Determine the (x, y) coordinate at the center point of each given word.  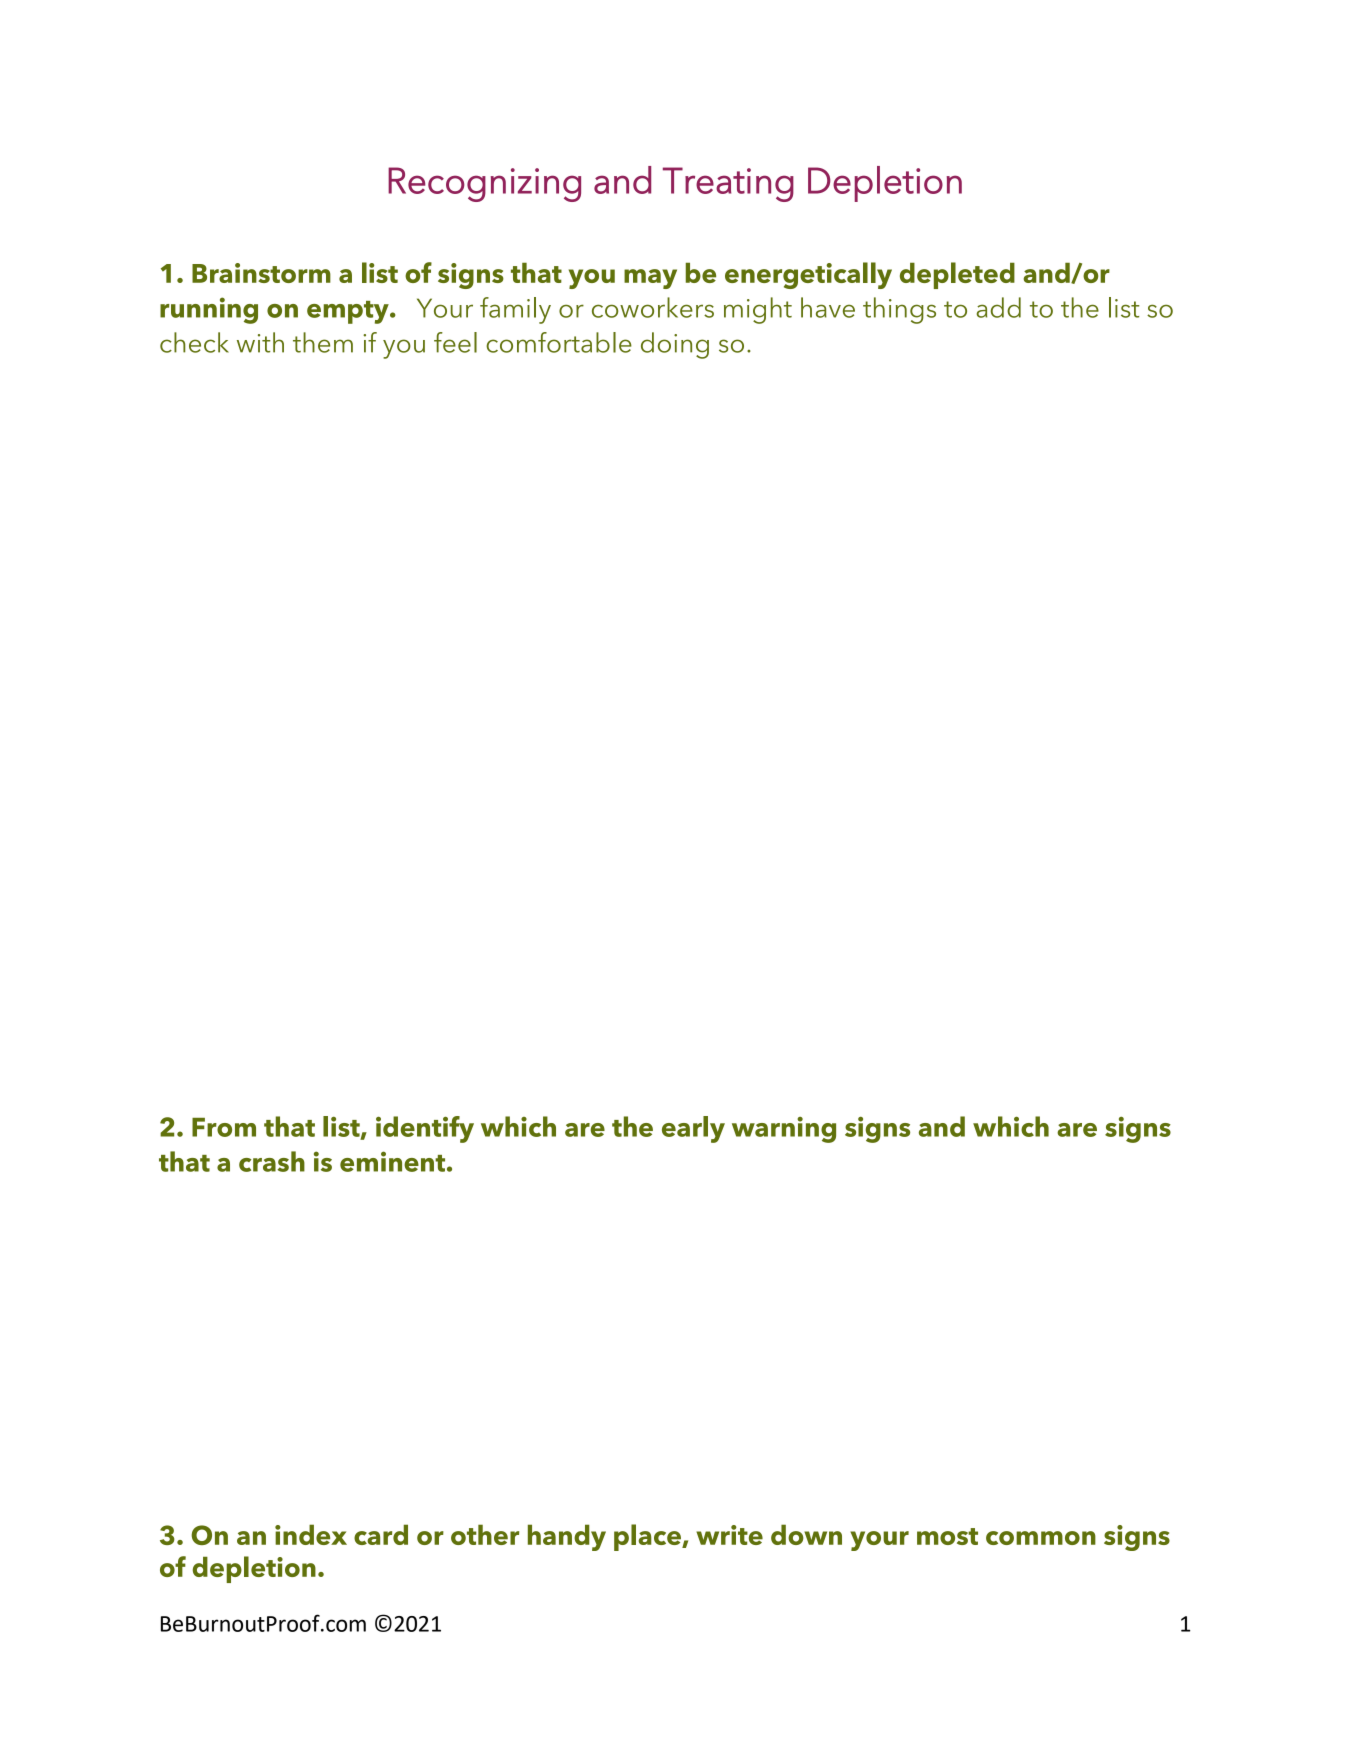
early (693, 1129)
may (650, 279)
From (224, 1127)
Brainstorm (261, 273)
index (311, 1534)
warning (784, 1130)
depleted (957, 275)
